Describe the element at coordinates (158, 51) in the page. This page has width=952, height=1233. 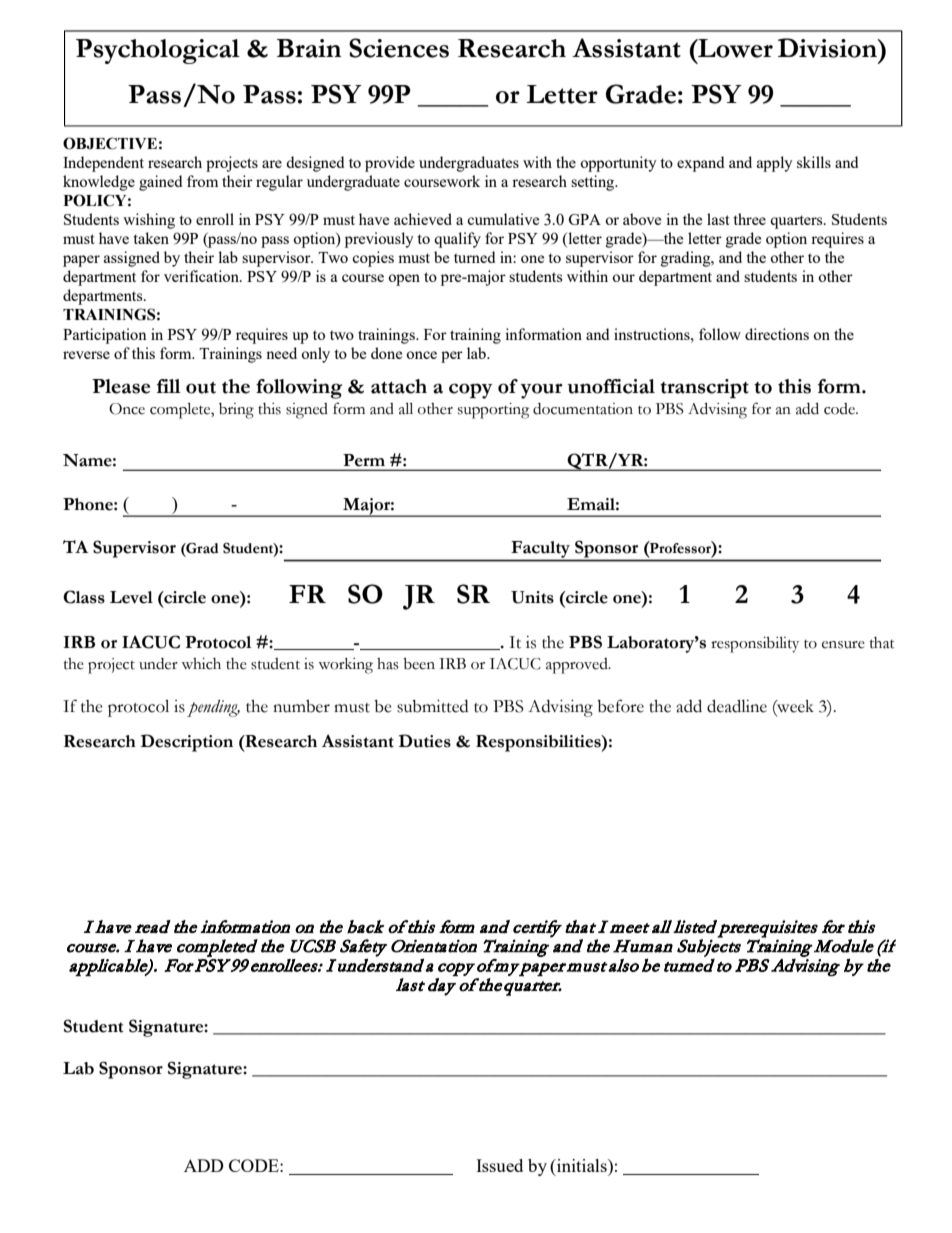
I see `Psychological` at that location.
